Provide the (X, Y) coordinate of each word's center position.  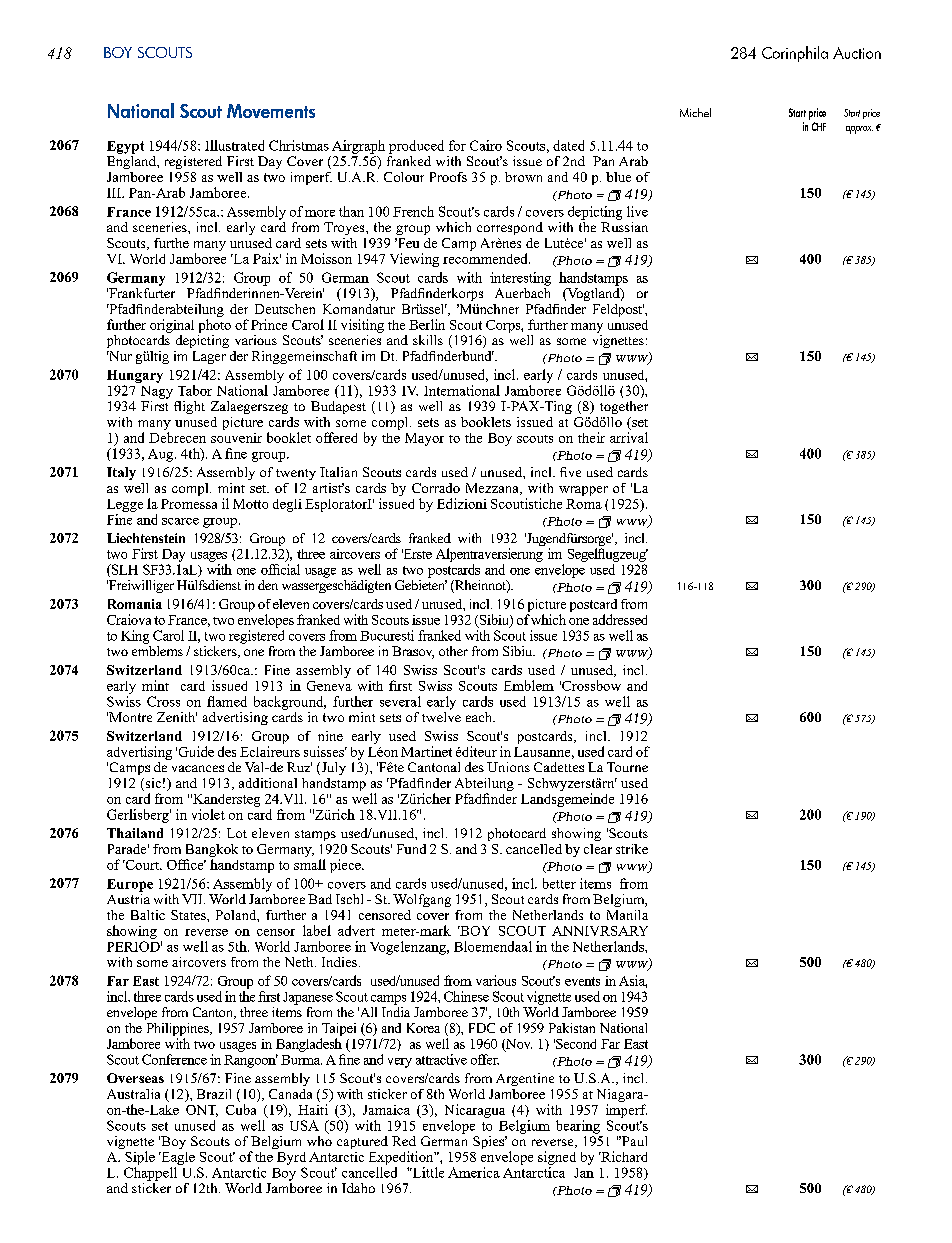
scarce (180, 521)
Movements (271, 111)
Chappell (150, 1174)
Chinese (466, 996)
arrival (629, 437)
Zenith (177, 717)
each (480, 717)
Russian (624, 225)
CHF (819, 126)
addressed (620, 619)
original (172, 326)
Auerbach (522, 291)
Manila (627, 915)
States (189, 915)
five (570, 472)
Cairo (486, 145)
